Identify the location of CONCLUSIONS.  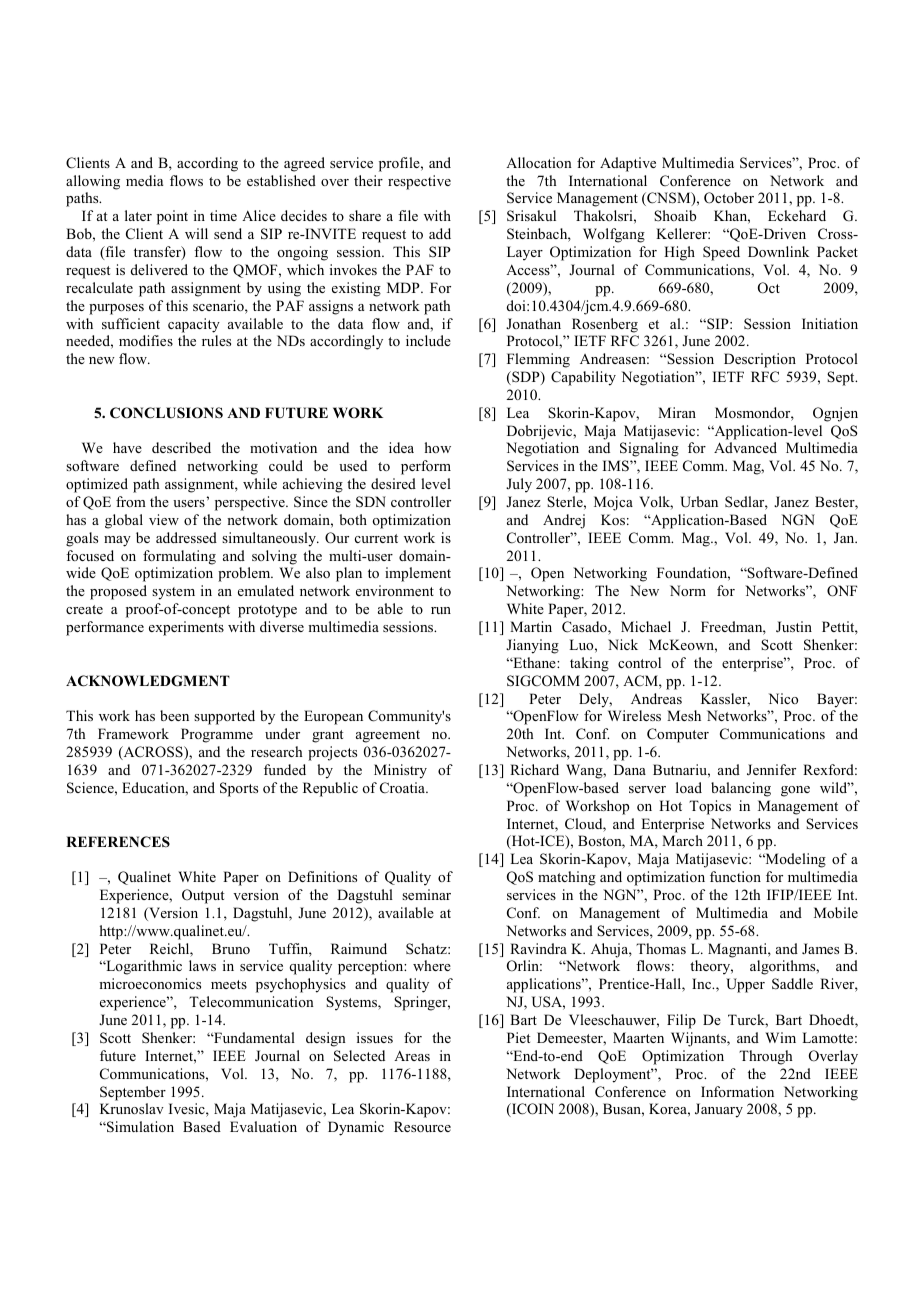
(166, 413).
